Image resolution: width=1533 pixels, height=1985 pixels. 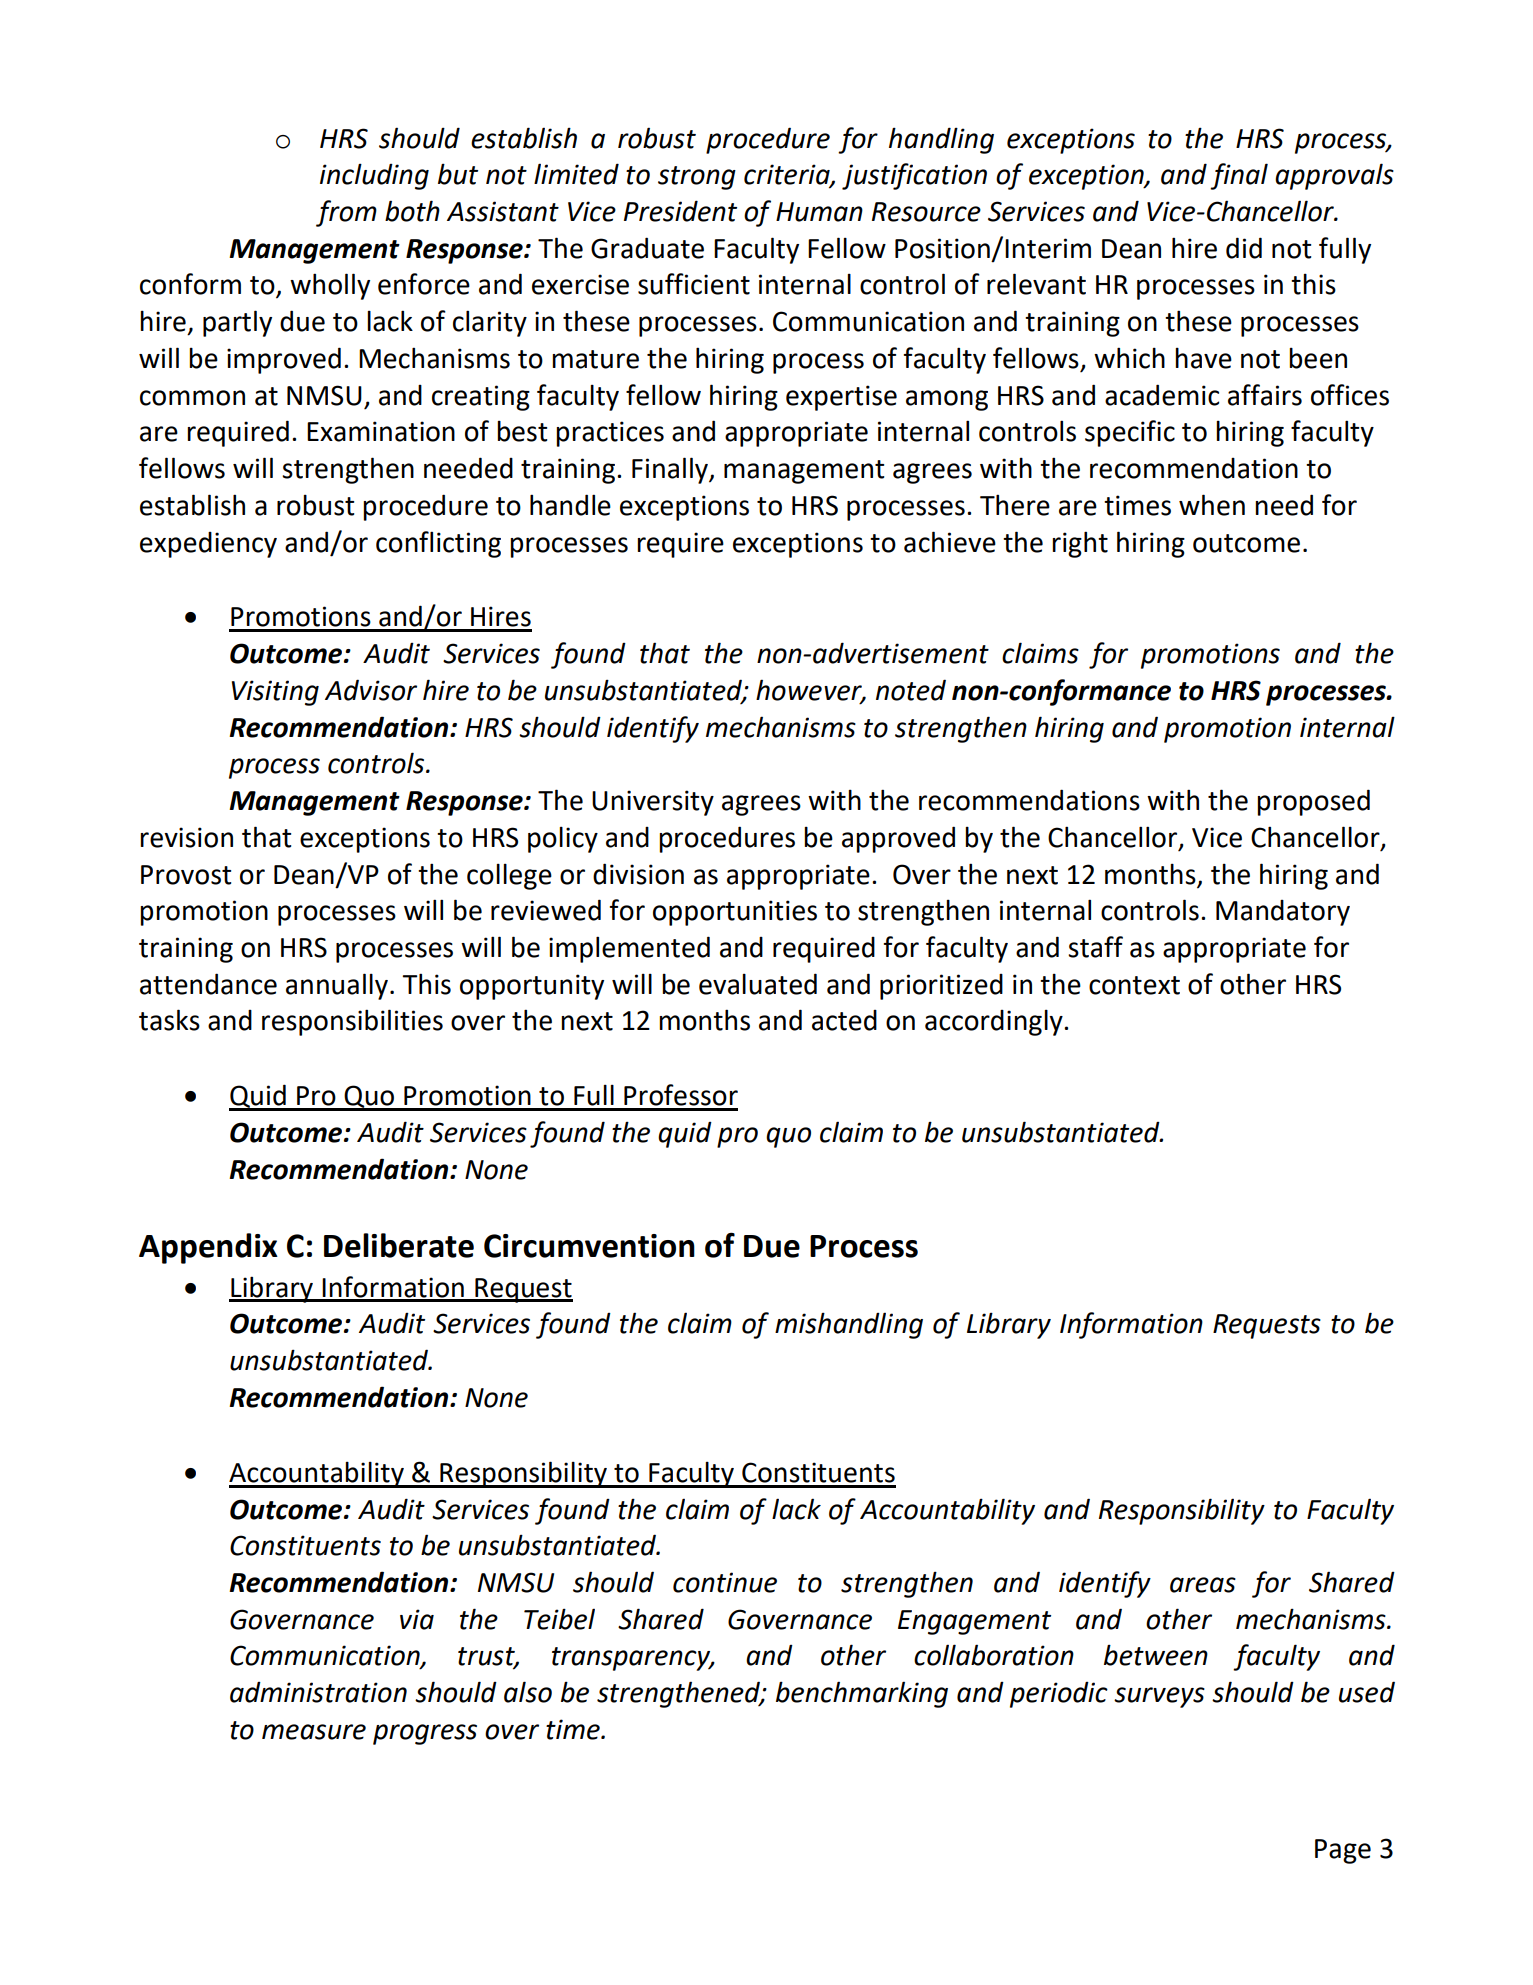 What do you see at coordinates (1134, 985) in the screenshot?
I see `context` at bounding box center [1134, 985].
